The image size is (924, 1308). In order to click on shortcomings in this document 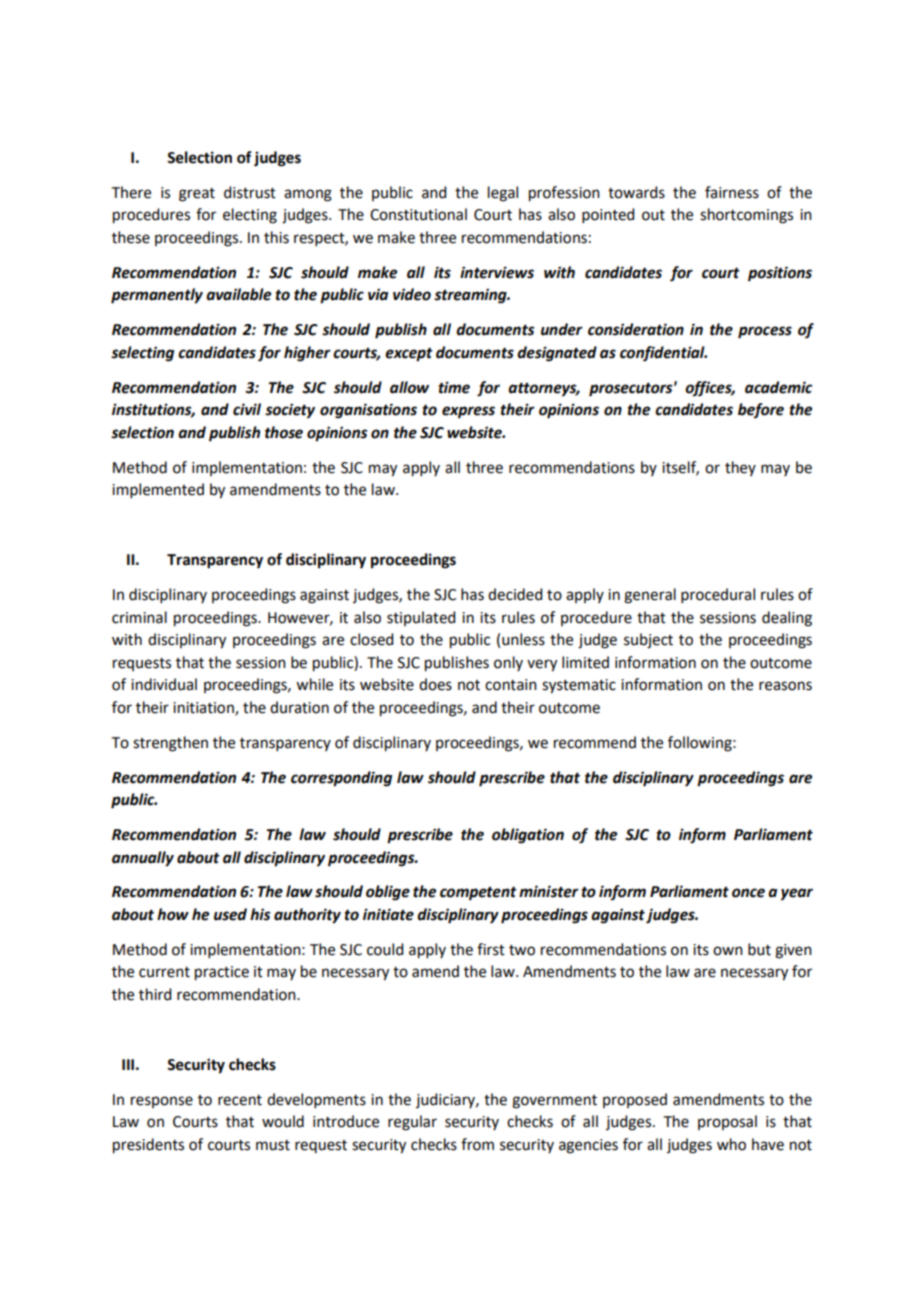, I will do `click(746, 216)`.
